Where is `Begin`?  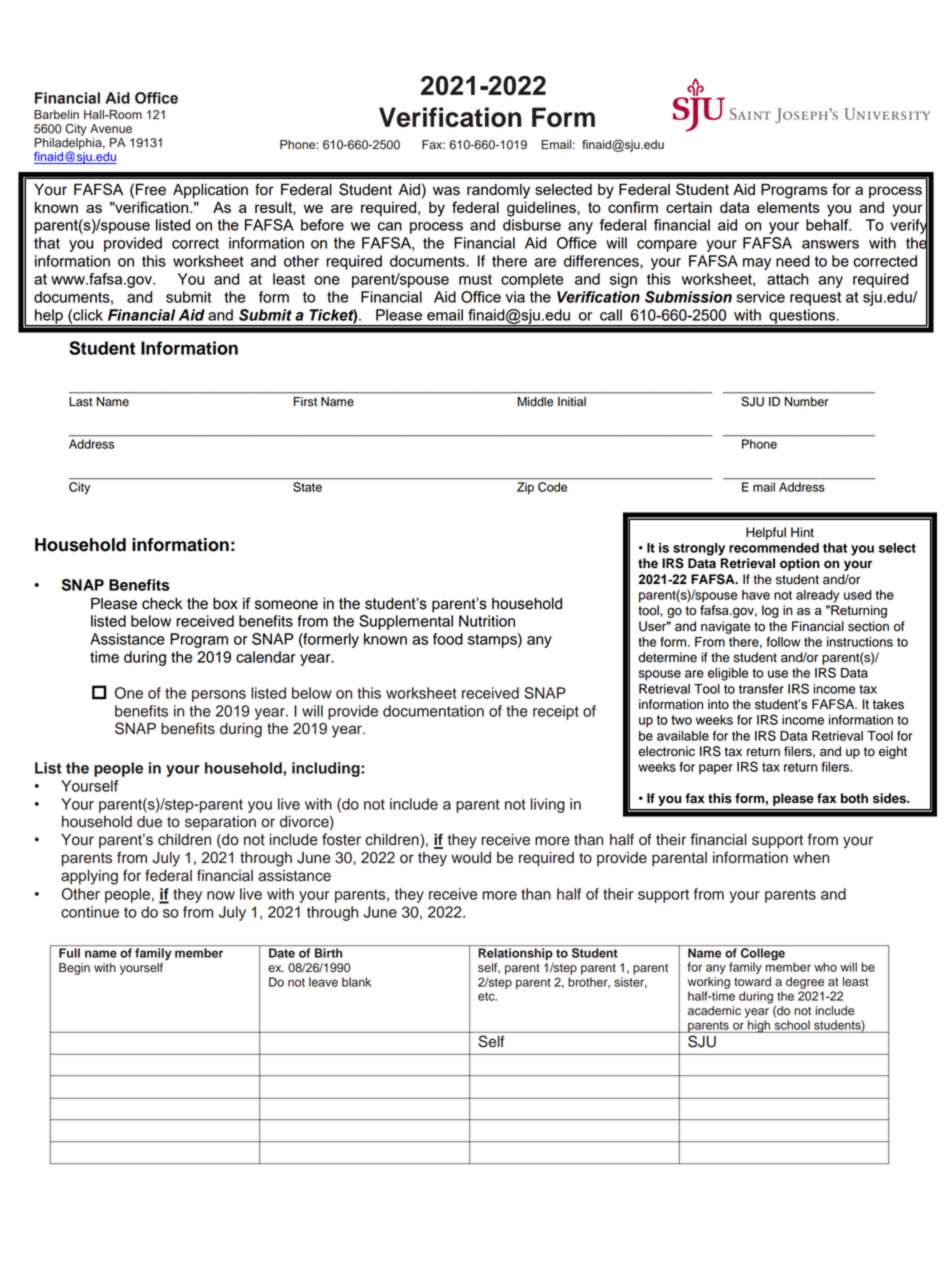 Begin is located at coordinates (74, 969).
